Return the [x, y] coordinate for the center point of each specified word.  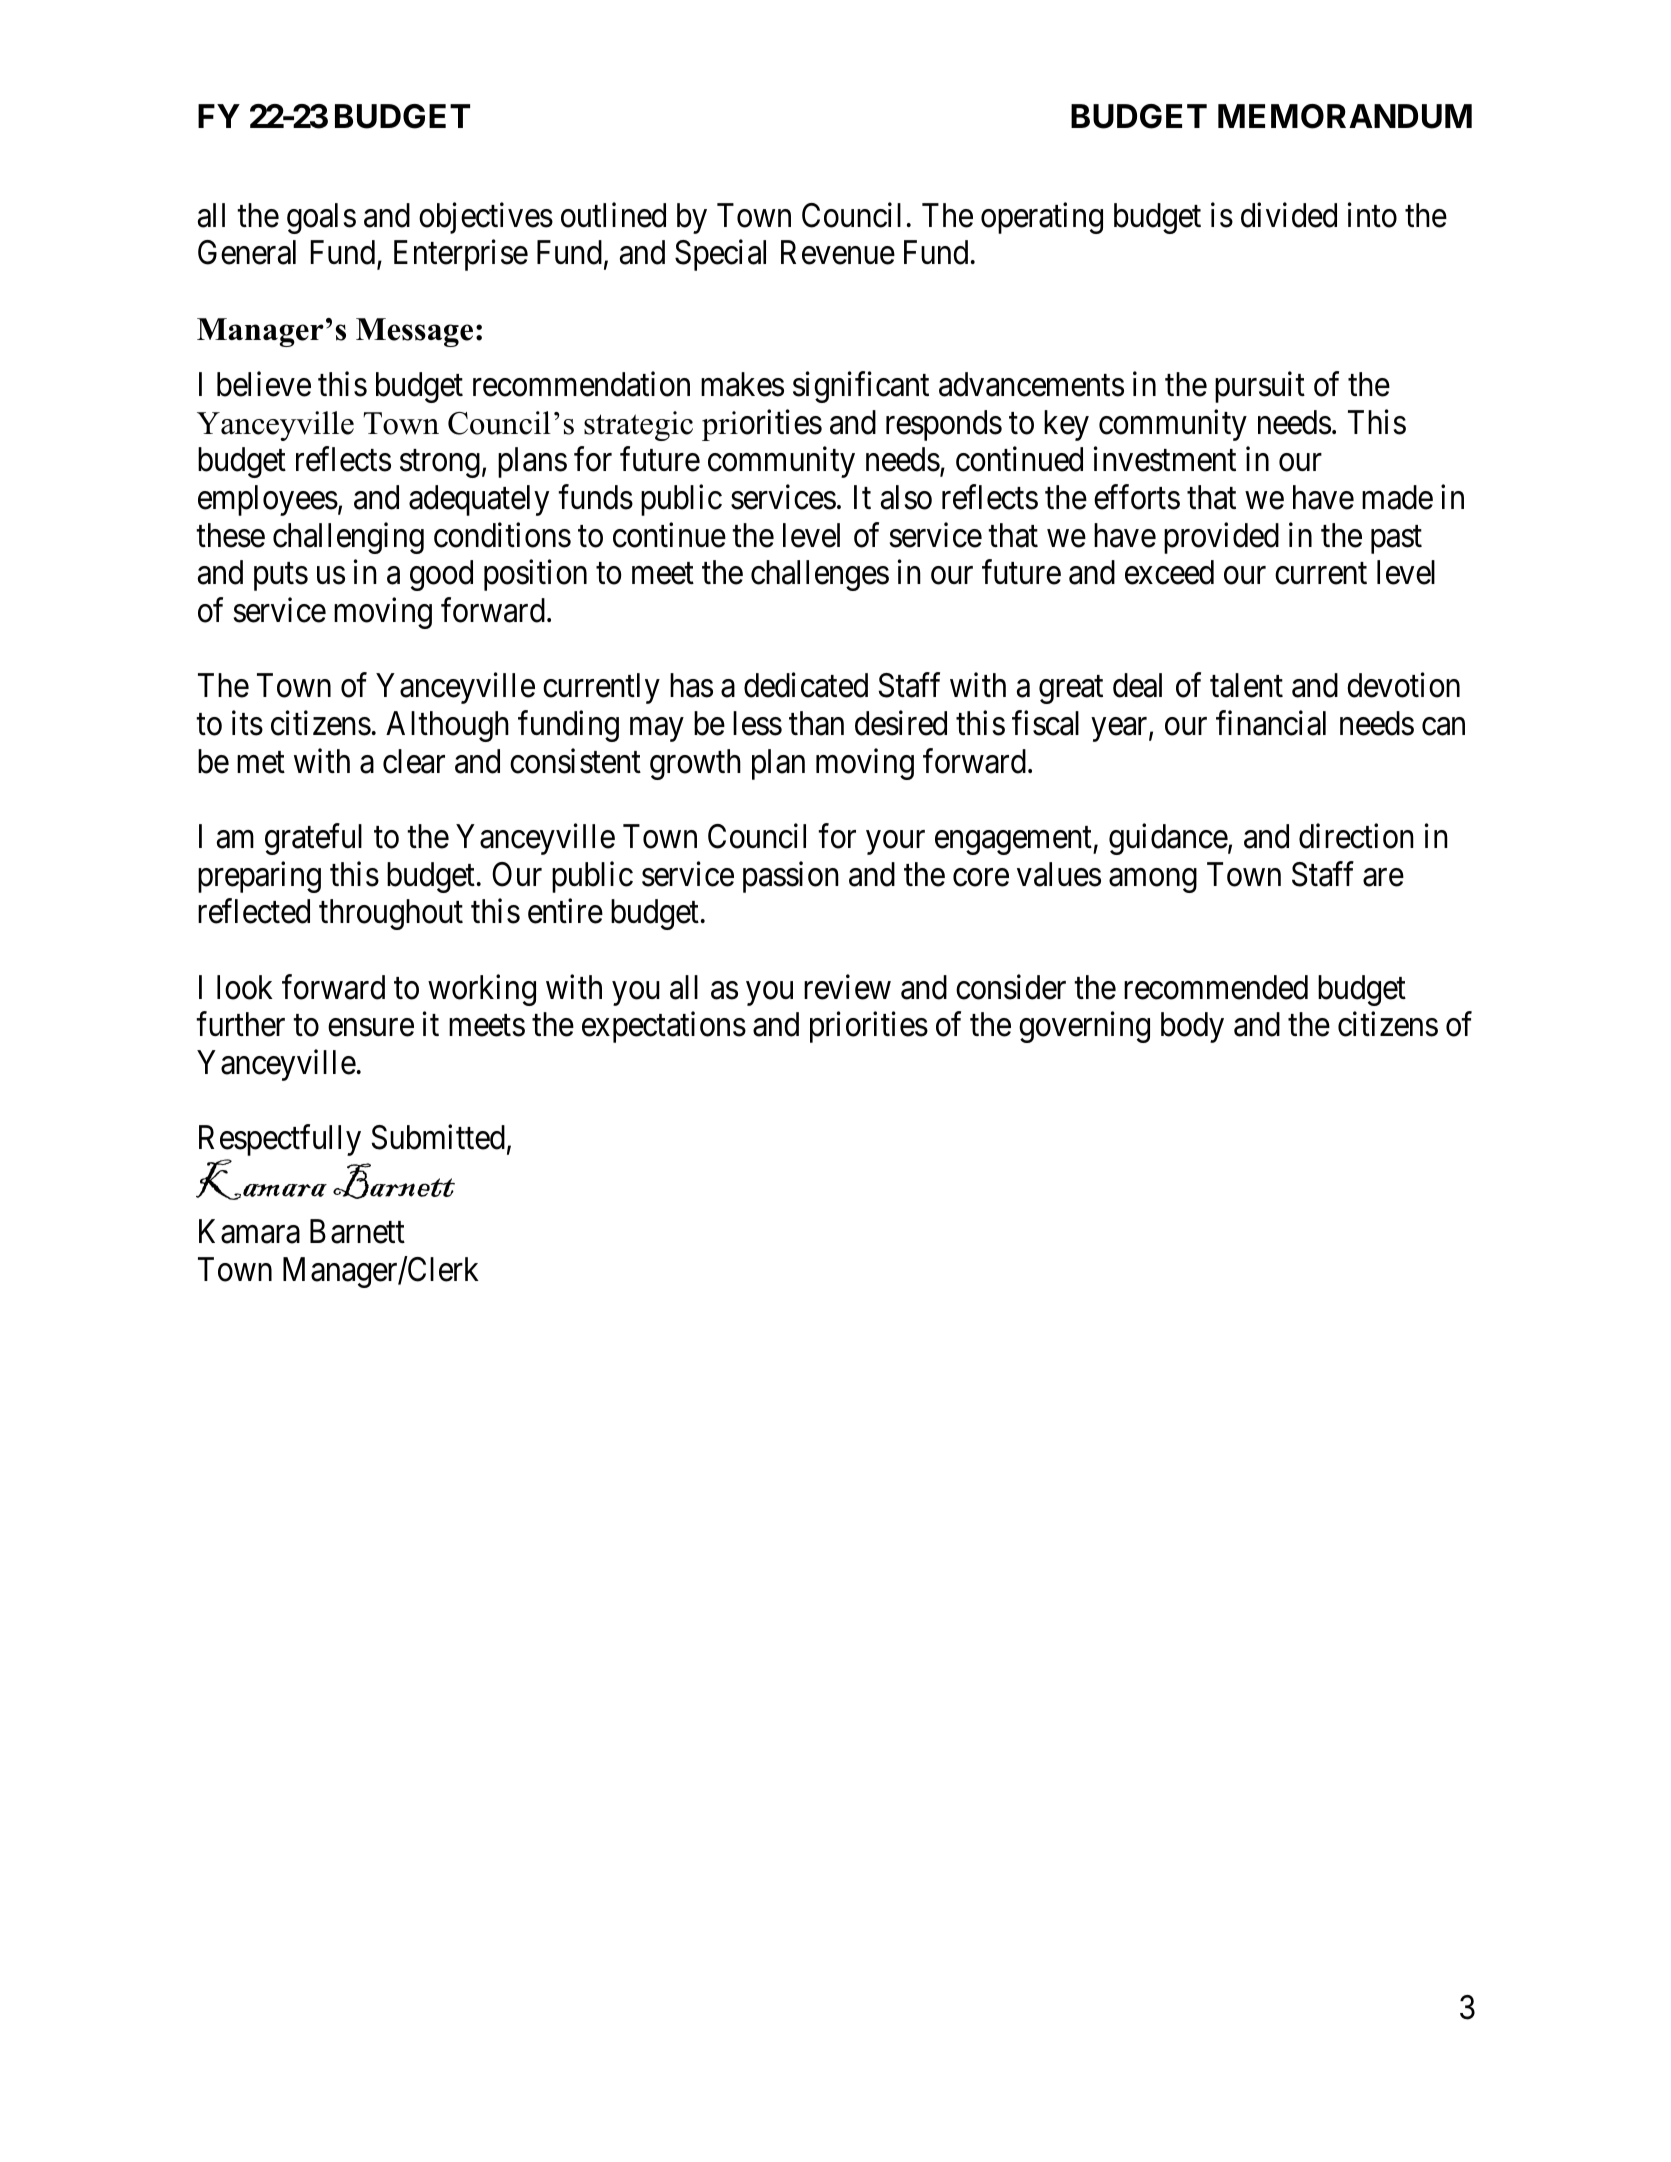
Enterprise [461, 255]
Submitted [438, 1137]
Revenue [838, 253]
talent [1246, 685]
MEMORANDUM [1345, 116]
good [441, 575]
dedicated [806, 685]
